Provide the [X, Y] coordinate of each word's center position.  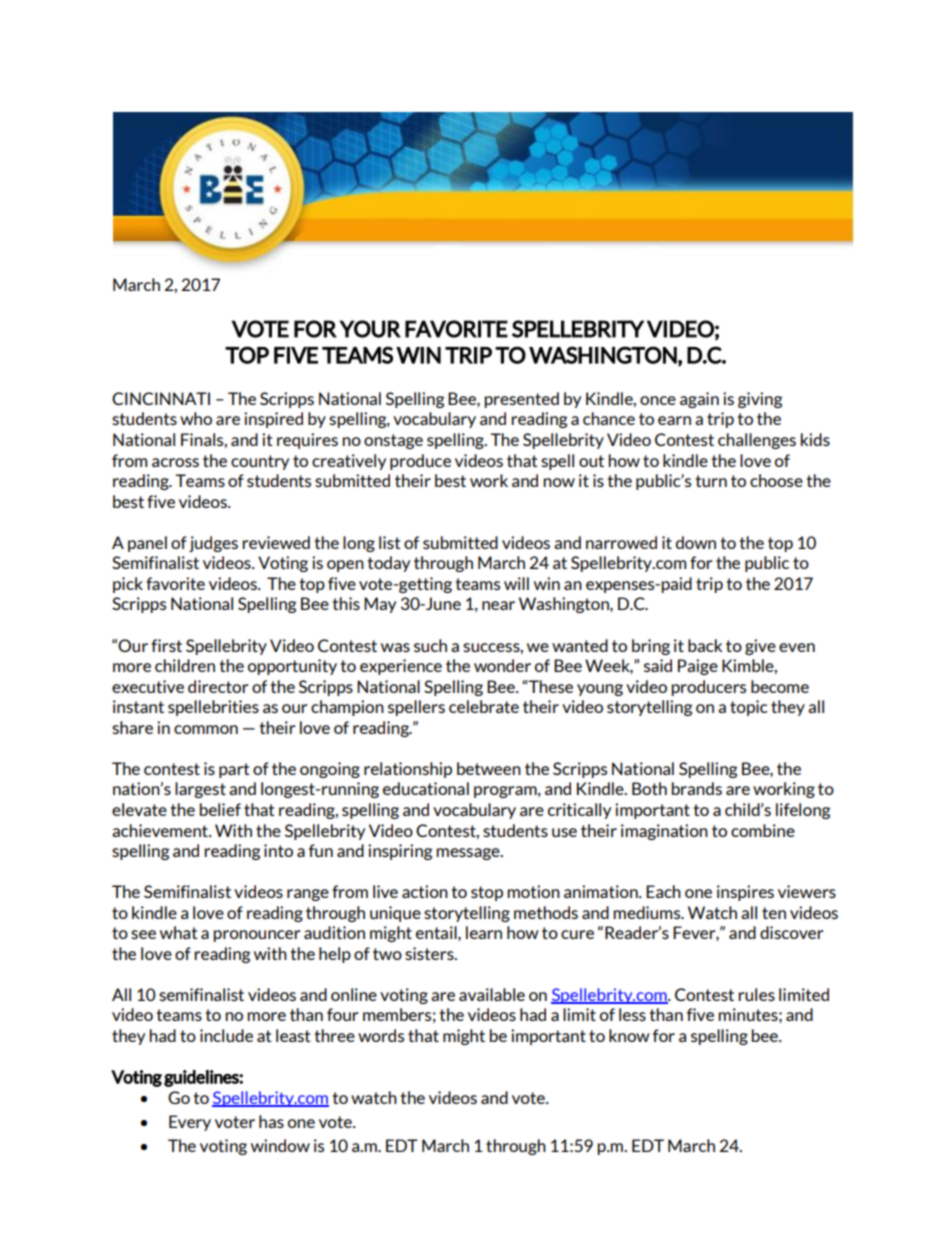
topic [749, 708]
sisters [430, 953]
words [381, 1035]
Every [190, 1123]
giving [760, 400]
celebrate [484, 706]
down [696, 542]
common [206, 729]
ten [774, 913]
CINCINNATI [161, 398]
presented [521, 400]
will [516, 583]
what [178, 932]
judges [213, 544]
